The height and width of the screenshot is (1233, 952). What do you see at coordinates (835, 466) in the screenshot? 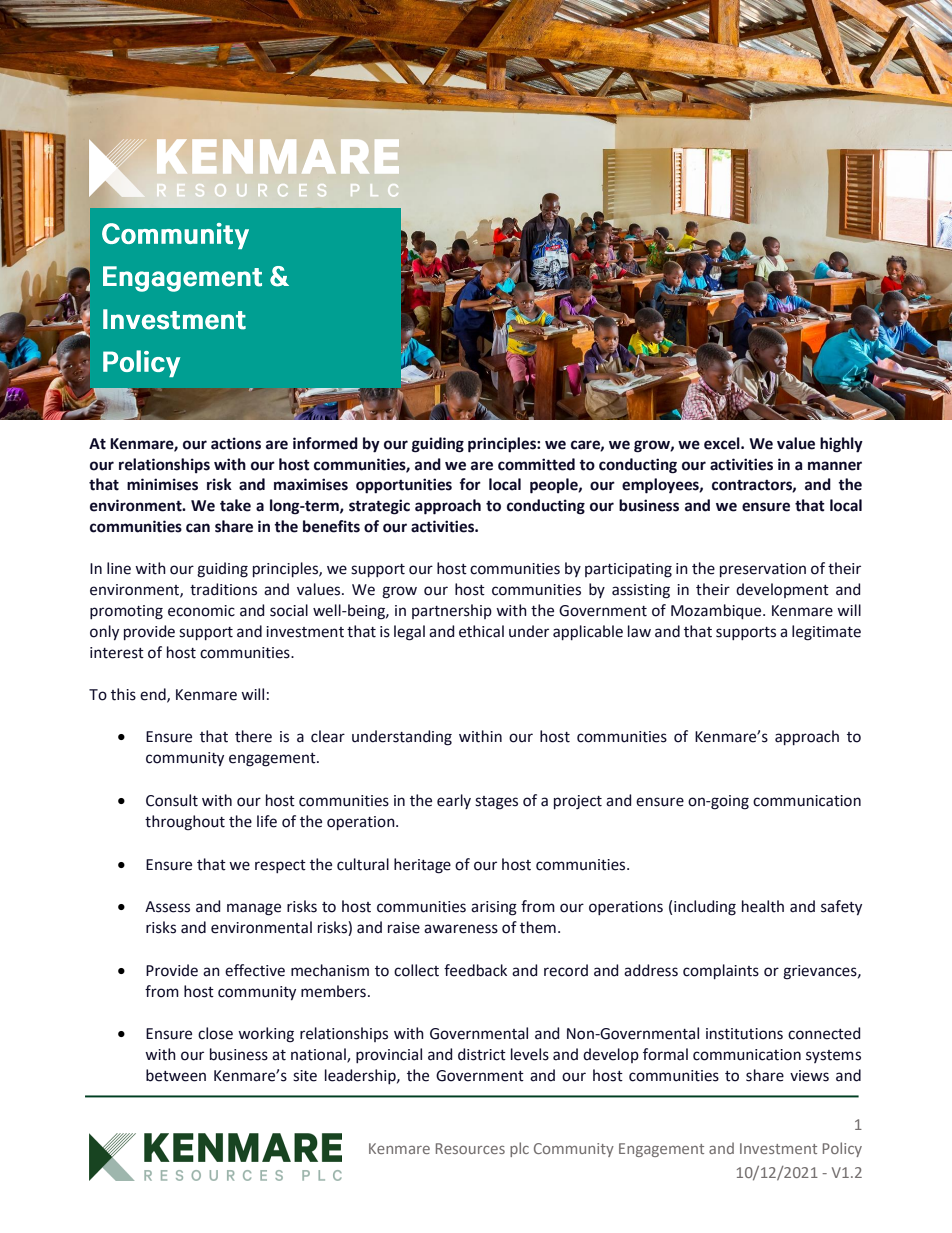
I see `manner` at bounding box center [835, 466].
